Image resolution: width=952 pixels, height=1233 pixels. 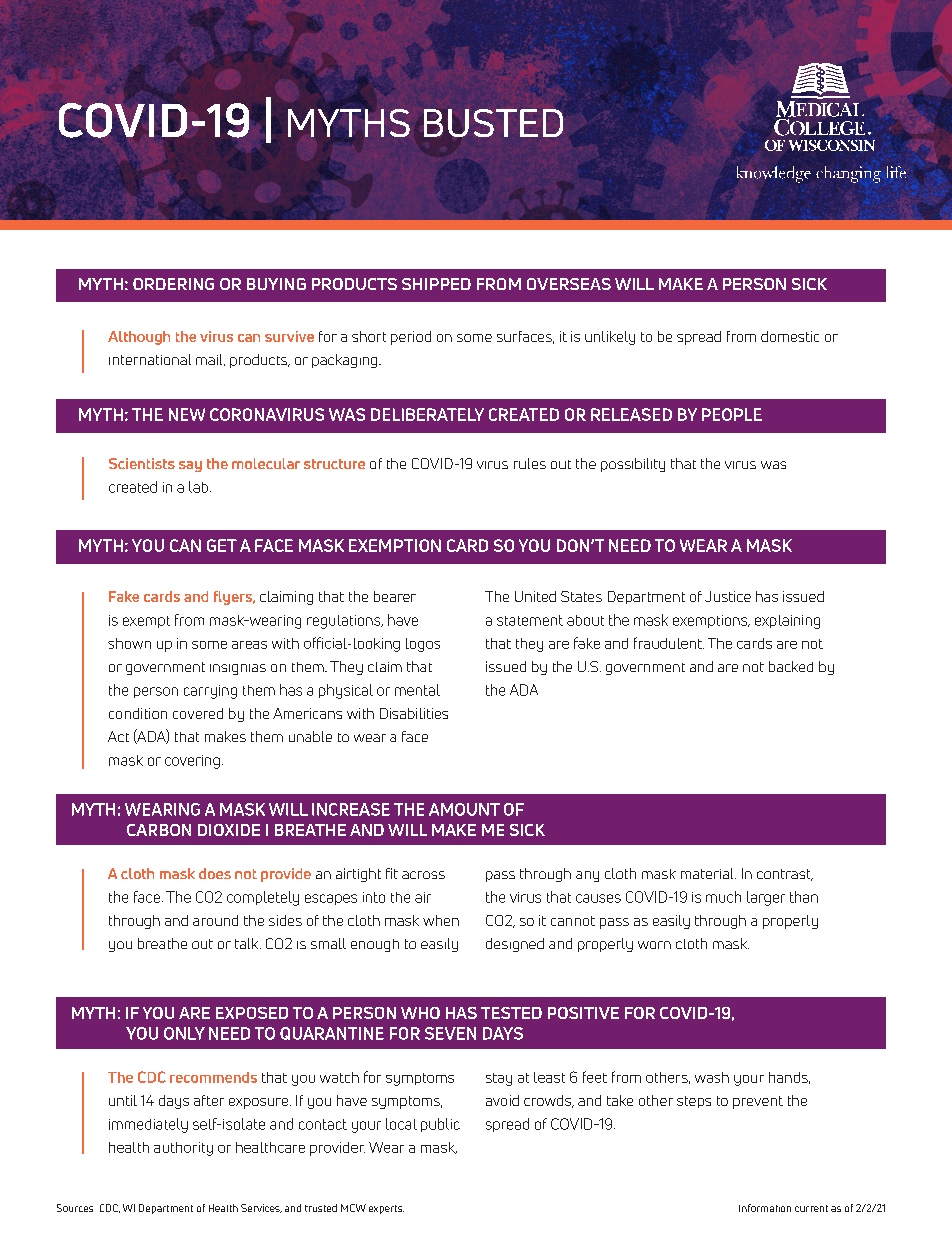 I want to click on NEW, so click(x=187, y=414).
